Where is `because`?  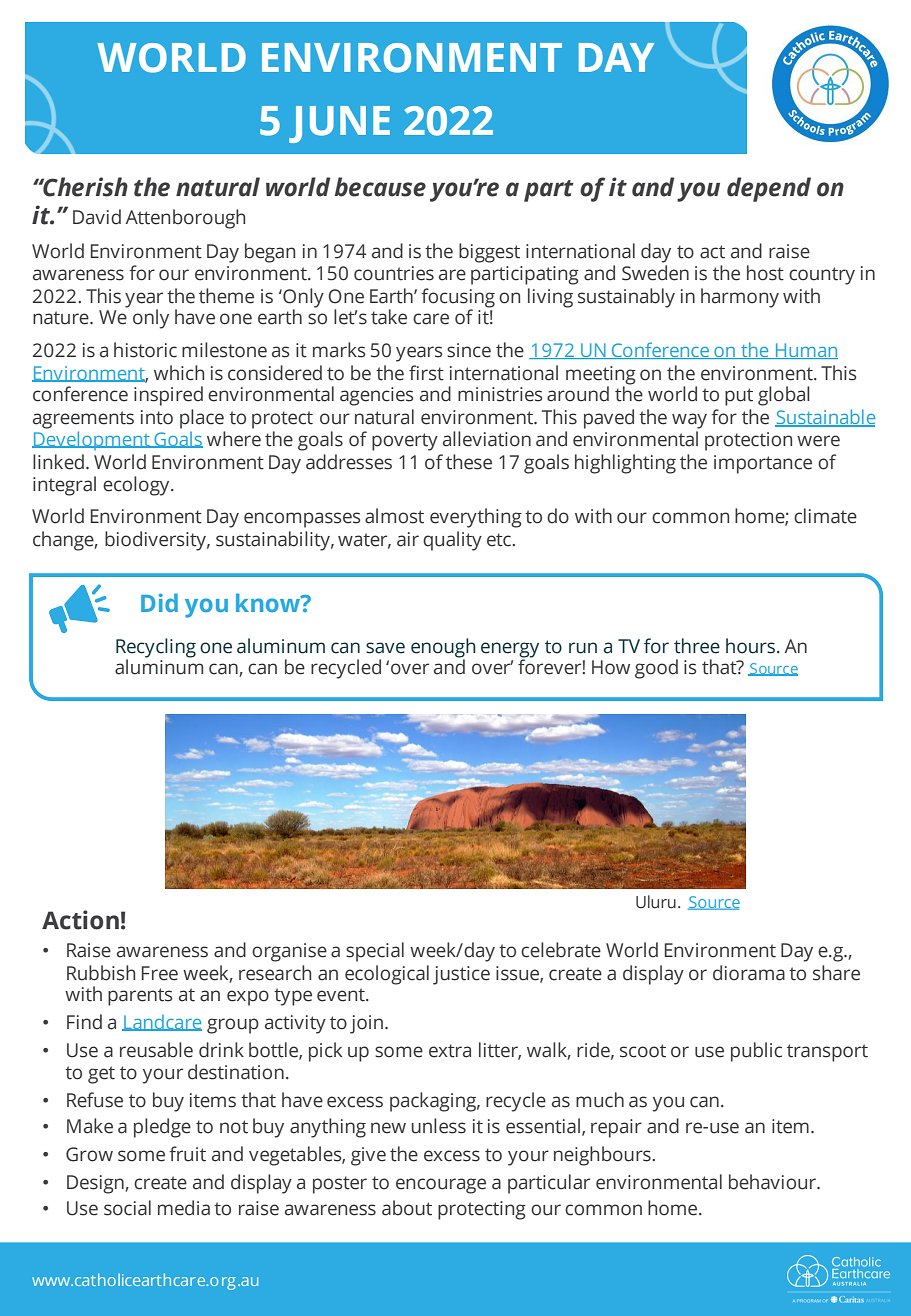
because is located at coordinates (380, 187).
